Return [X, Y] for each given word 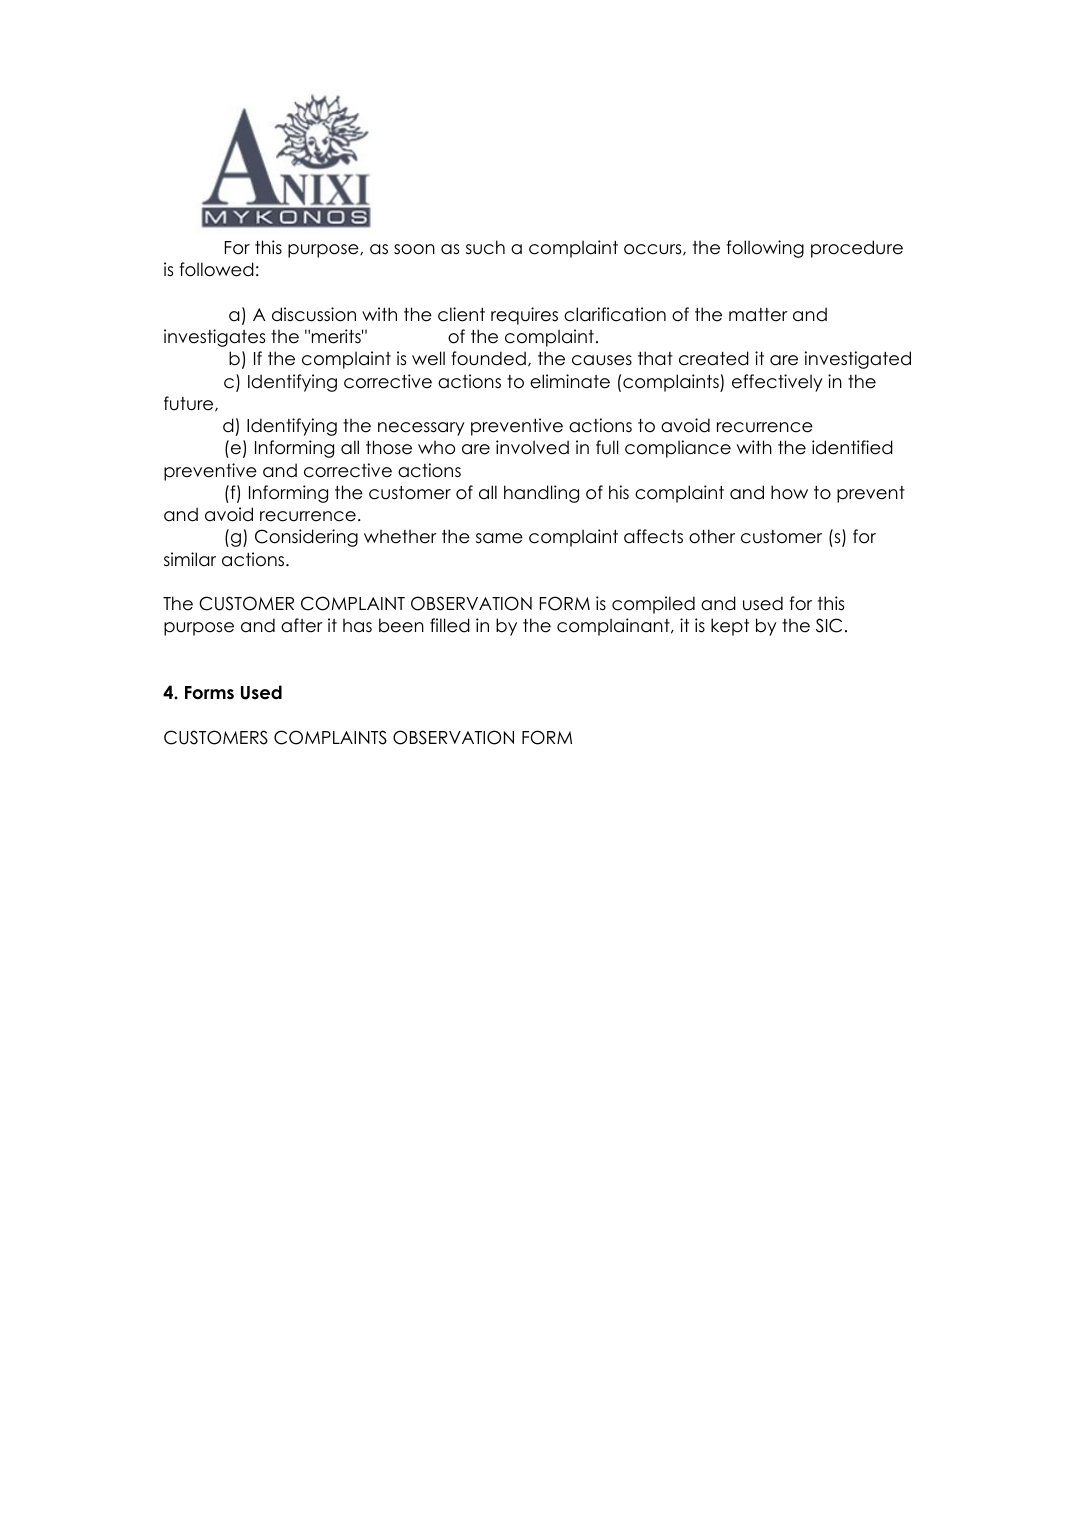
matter [758, 315]
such [485, 247]
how [789, 492]
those [389, 447]
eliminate [570, 381]
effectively [777, 383]
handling [541, 494]
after [302, 625]
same [499, 538]
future [190, 404]
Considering [306, 538]
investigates [214, 338]
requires [524, 316]
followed [217, 269]
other [712, 536]
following [765, 249]
